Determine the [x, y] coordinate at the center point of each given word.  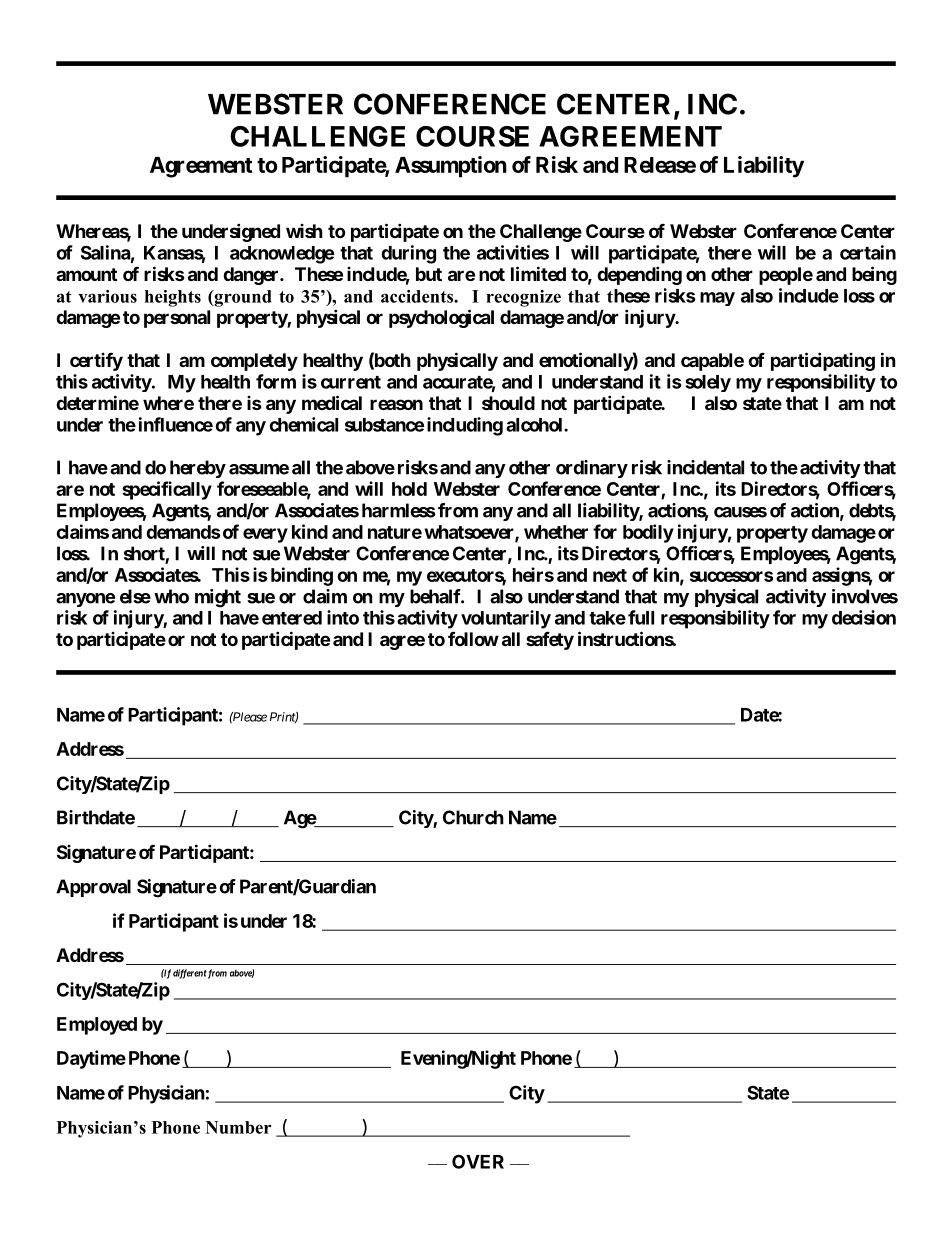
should [508, 403]
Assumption [451, 167]
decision [864, 617]
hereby [198, 469]
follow [473, 638]
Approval [93, 888]
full [641, 617]
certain [868, 252]
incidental [705, 467]
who [171, 596]
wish [304, 231]
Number [238, 1127]
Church [473, 817]
